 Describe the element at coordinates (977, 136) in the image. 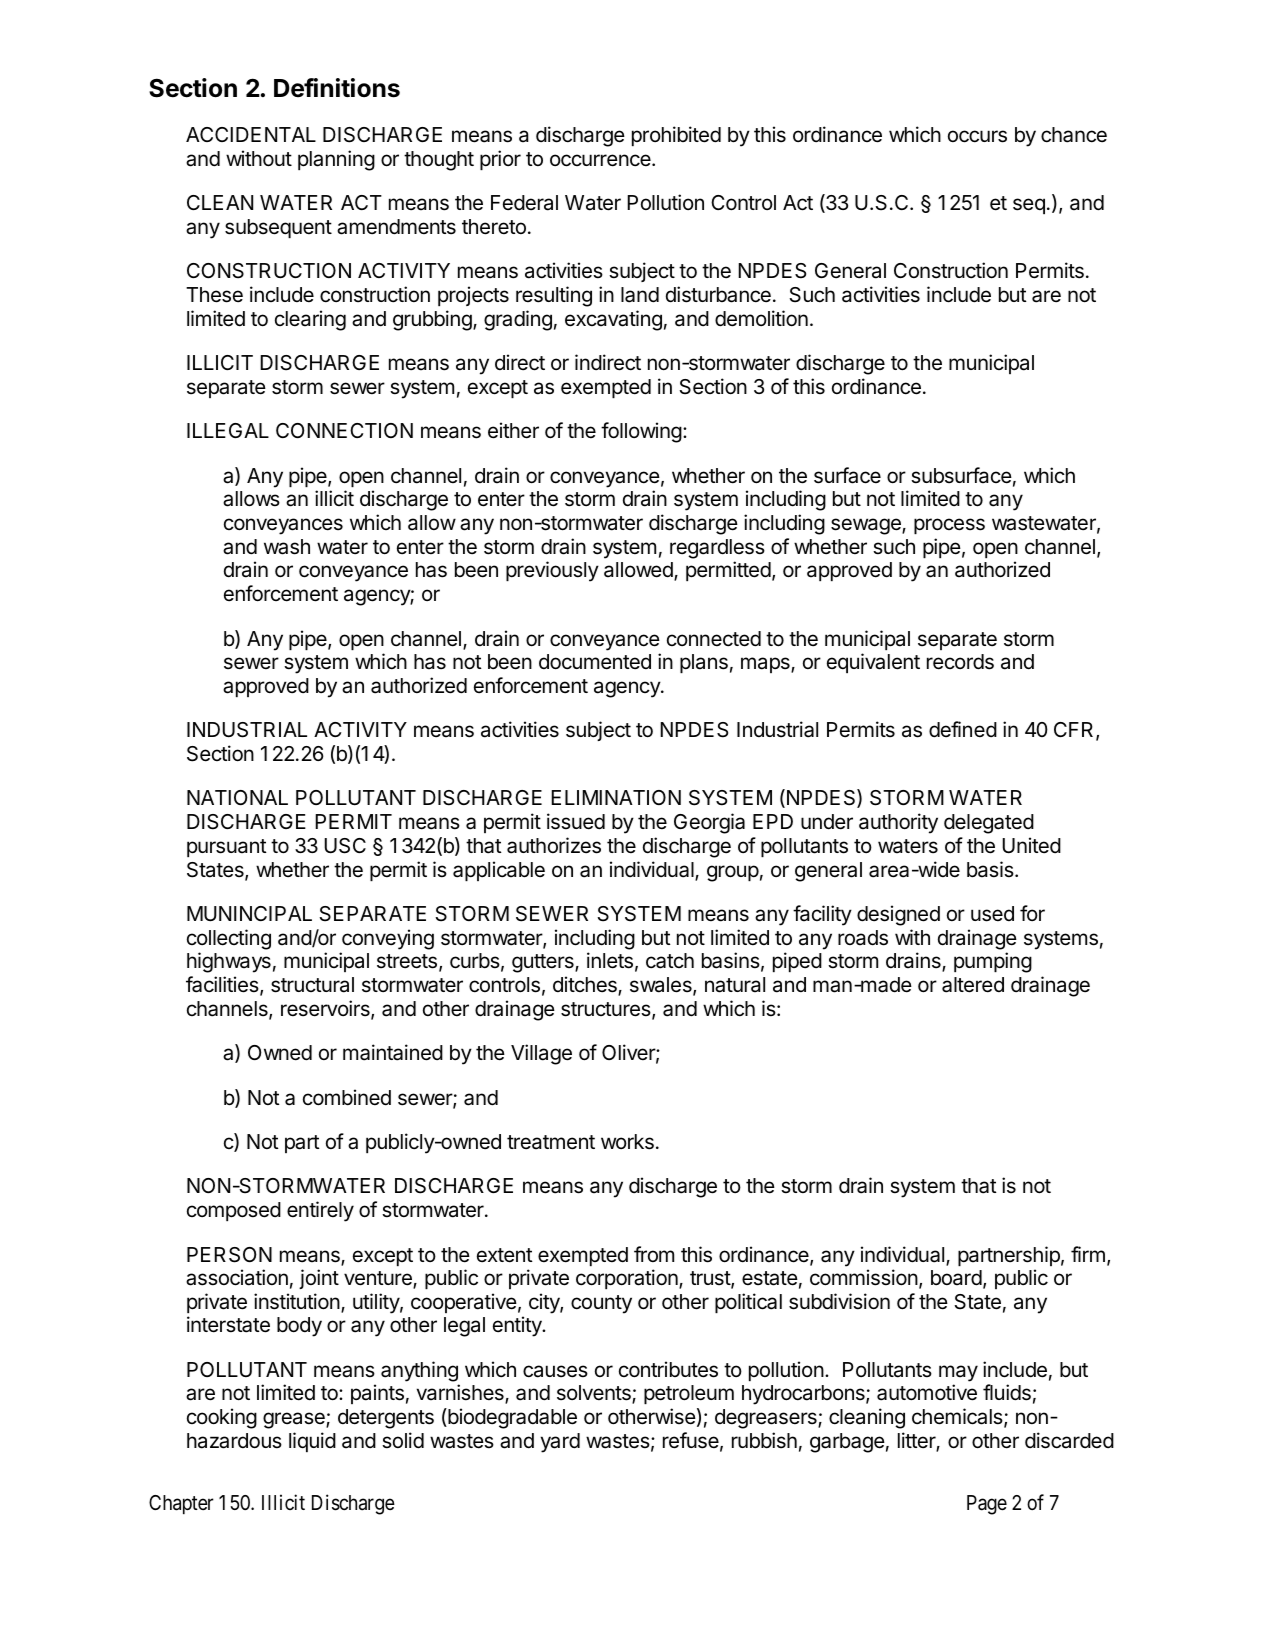

I see `occurs` at that location.
